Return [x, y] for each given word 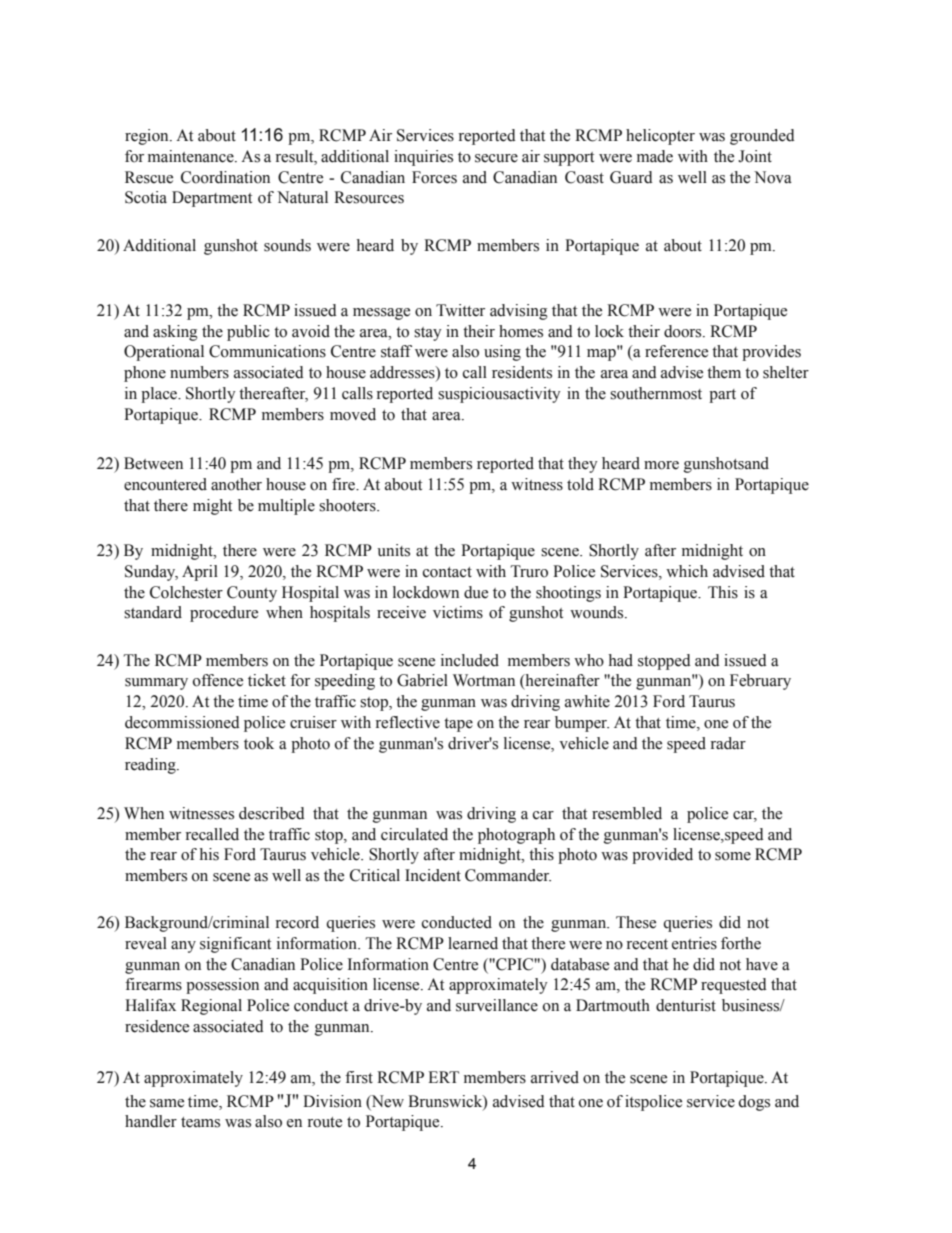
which [687, 571]
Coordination [225, 177]
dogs [754, 1103]
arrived [555, 1077]
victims [458, 612]
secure [496, 158]
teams [200, 1122]
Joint [755, 156]
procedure [224, 614]
